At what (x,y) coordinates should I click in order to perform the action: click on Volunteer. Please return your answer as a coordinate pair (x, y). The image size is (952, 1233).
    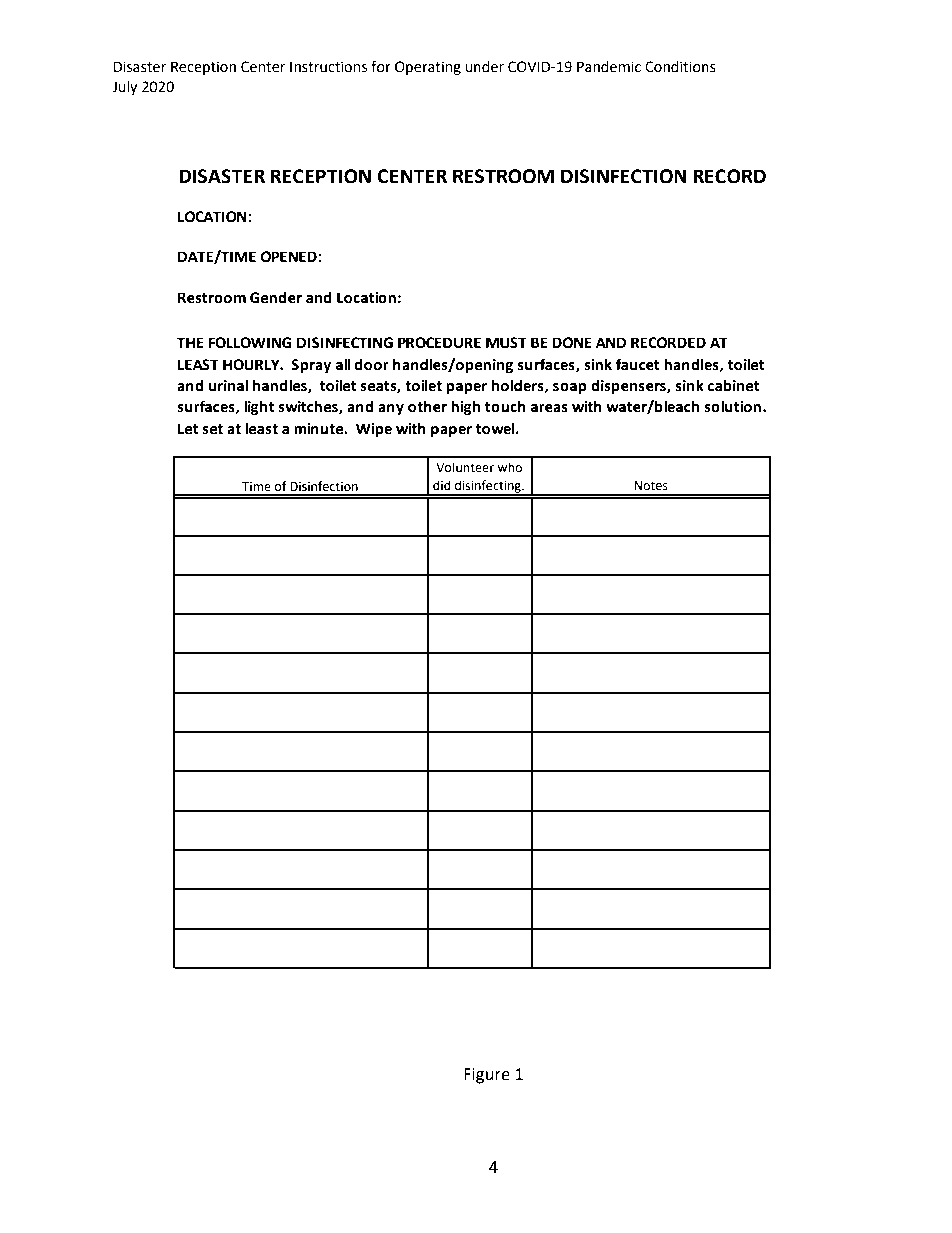
    Looking at the image, I should click on (465, 467).
